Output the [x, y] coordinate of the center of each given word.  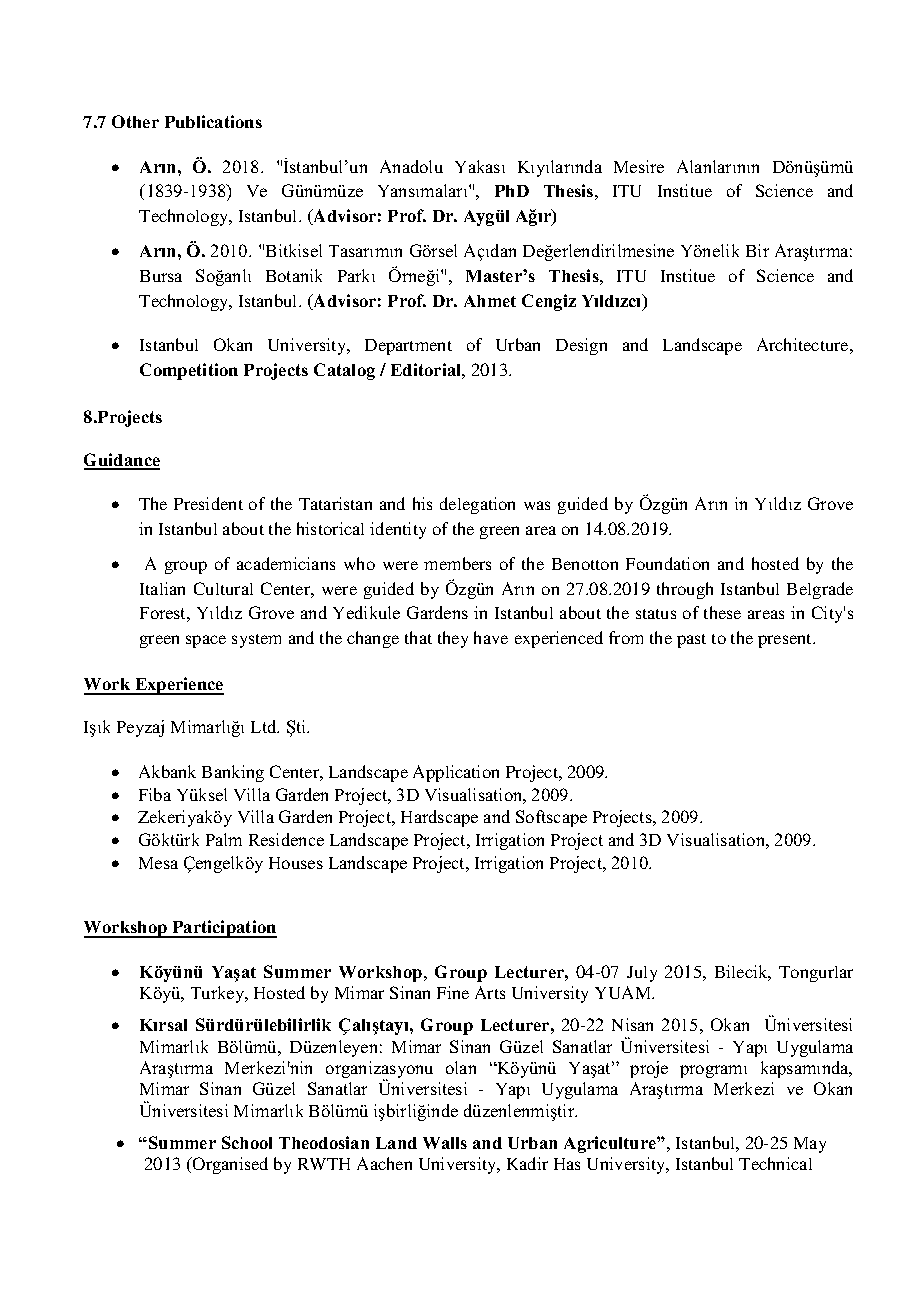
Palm [224, 839]
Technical [775, 1163]
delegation [477, 505]
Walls [445, 1143]
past [691, 641]
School [247, 1142]
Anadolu [411, 166]
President [208, 503]
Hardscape [439, 818]
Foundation [667, 563]
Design [581, 346]
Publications [213, 121]
